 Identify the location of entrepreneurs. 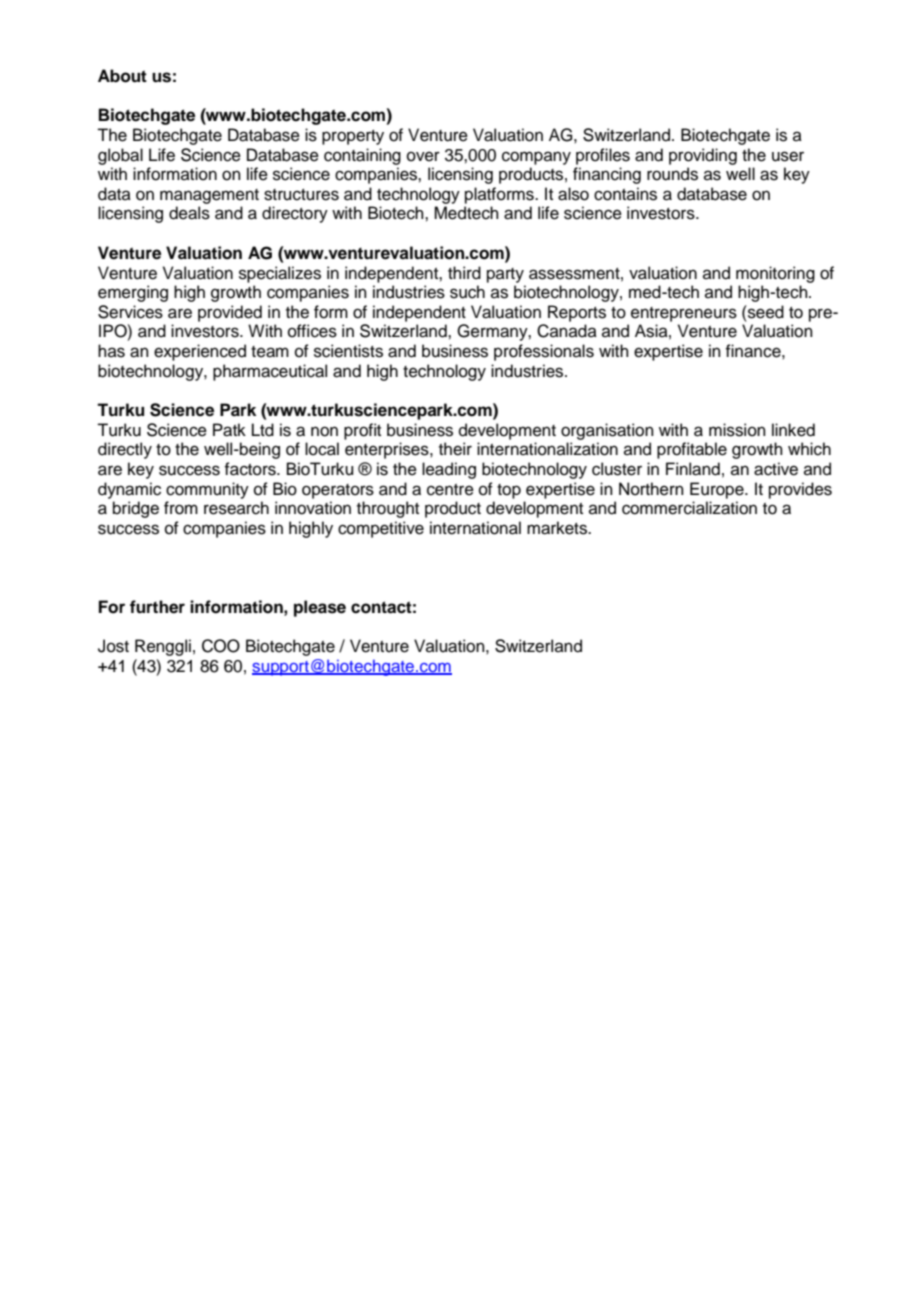
(684, 314).
